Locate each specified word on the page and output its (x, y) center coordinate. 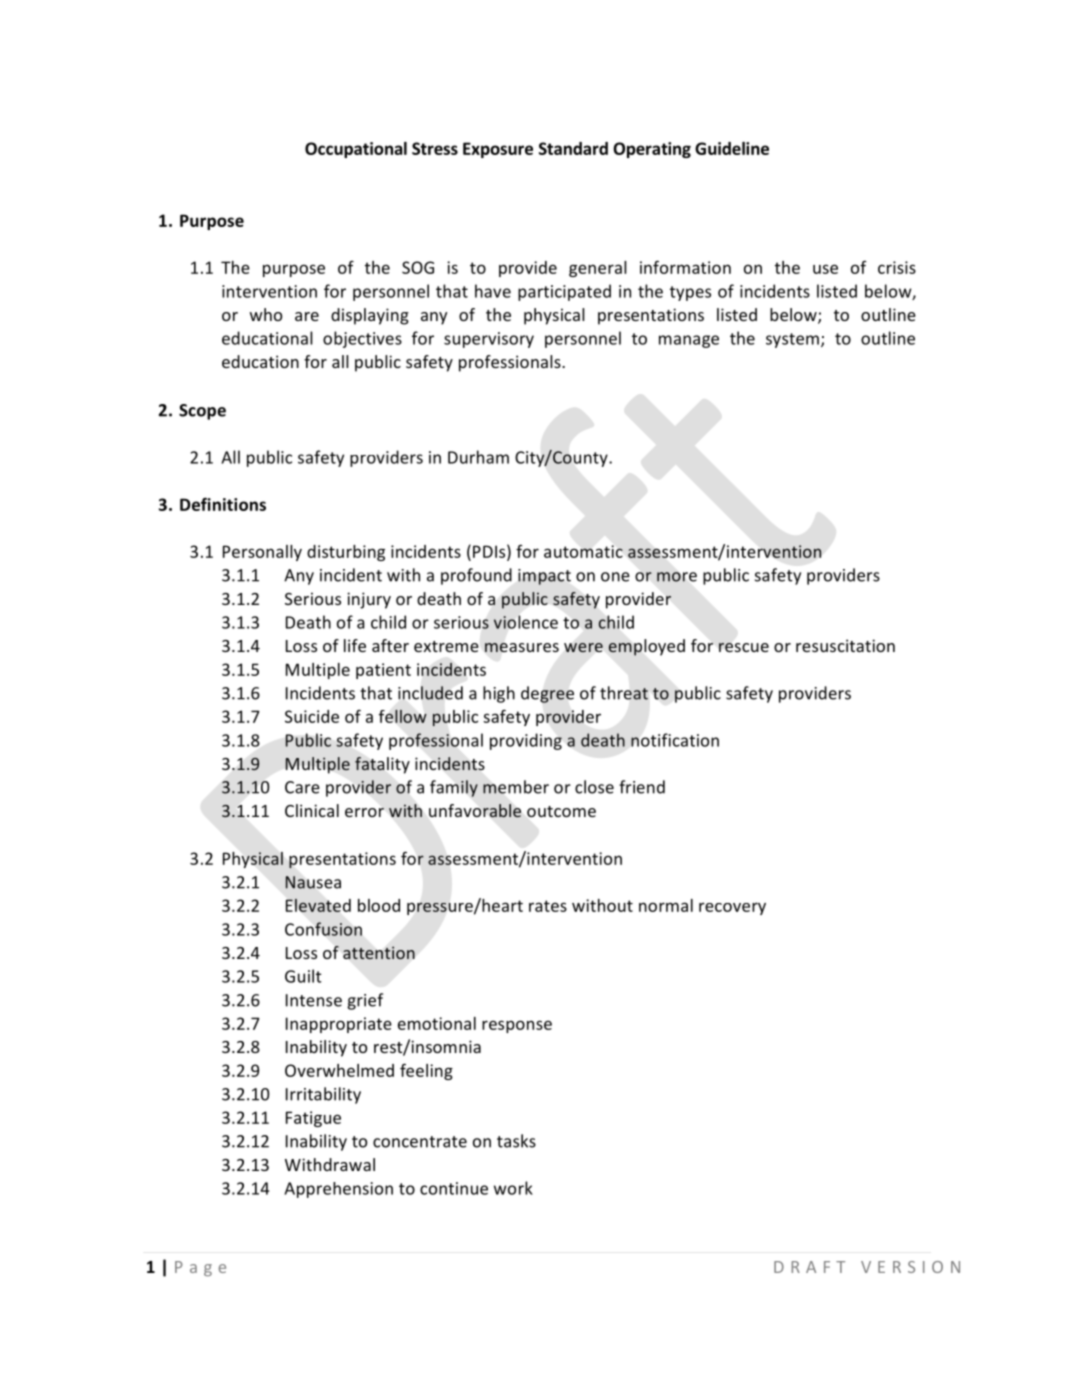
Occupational (356, 150)
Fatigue (313, 1119)
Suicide (312, 716)
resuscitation (845, 645)
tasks (516, 1141)
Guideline (732, 148)
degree (547, 694)
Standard (573, 148)
